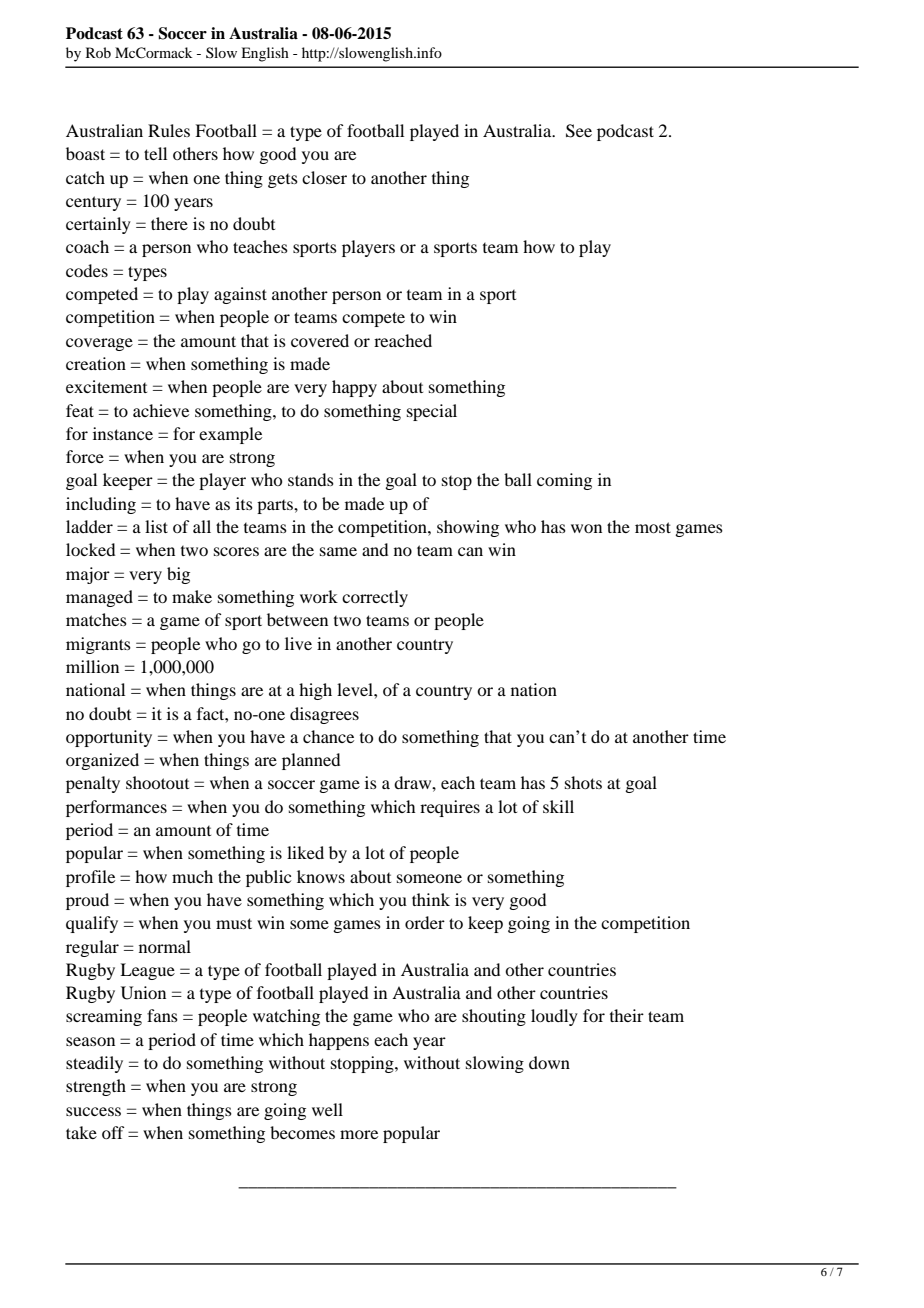 This image has width=924, height=1308. I want to click on shootout, so click(157, 782).
